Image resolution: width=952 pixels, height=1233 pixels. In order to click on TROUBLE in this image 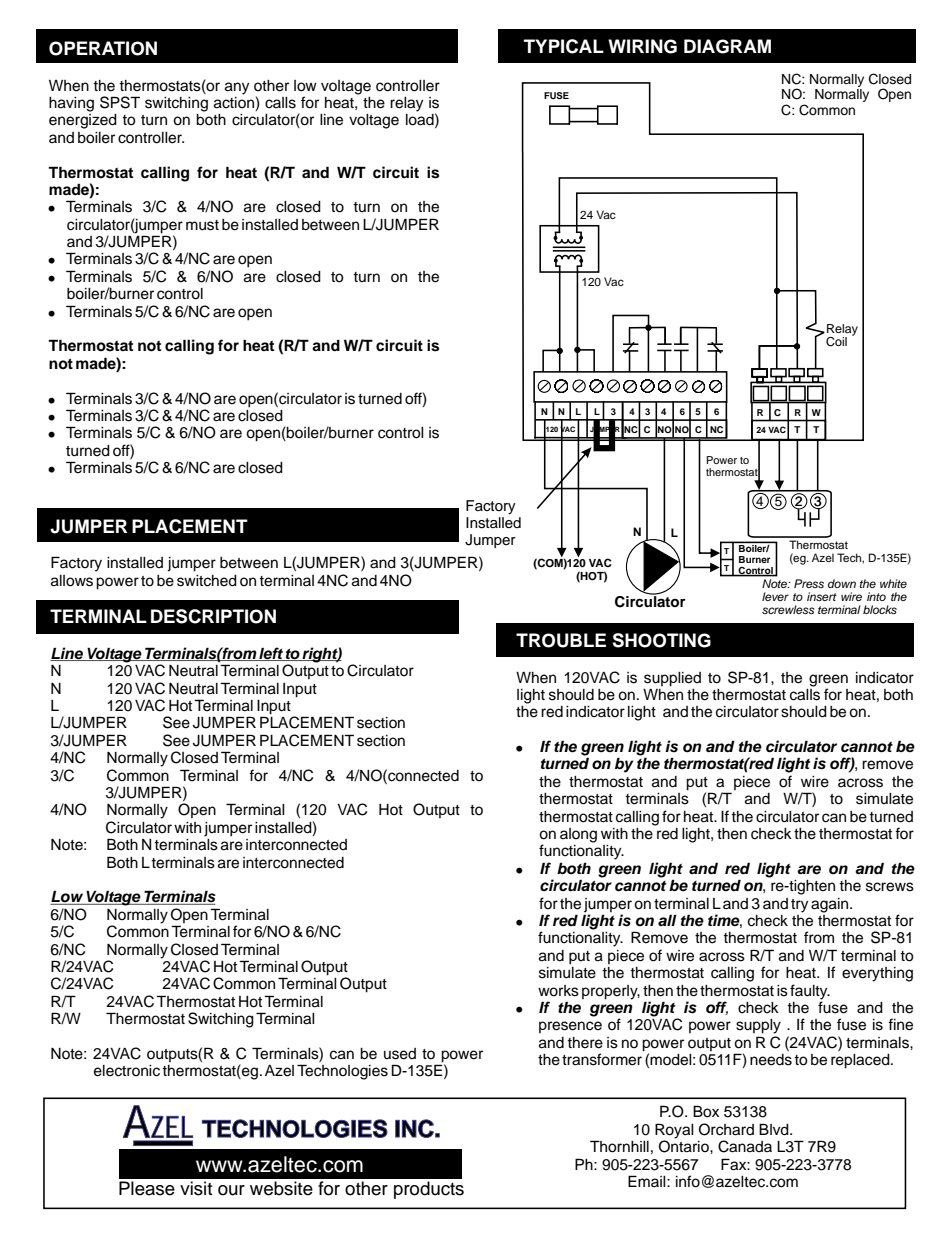, I will do `click(561, 640)`.
